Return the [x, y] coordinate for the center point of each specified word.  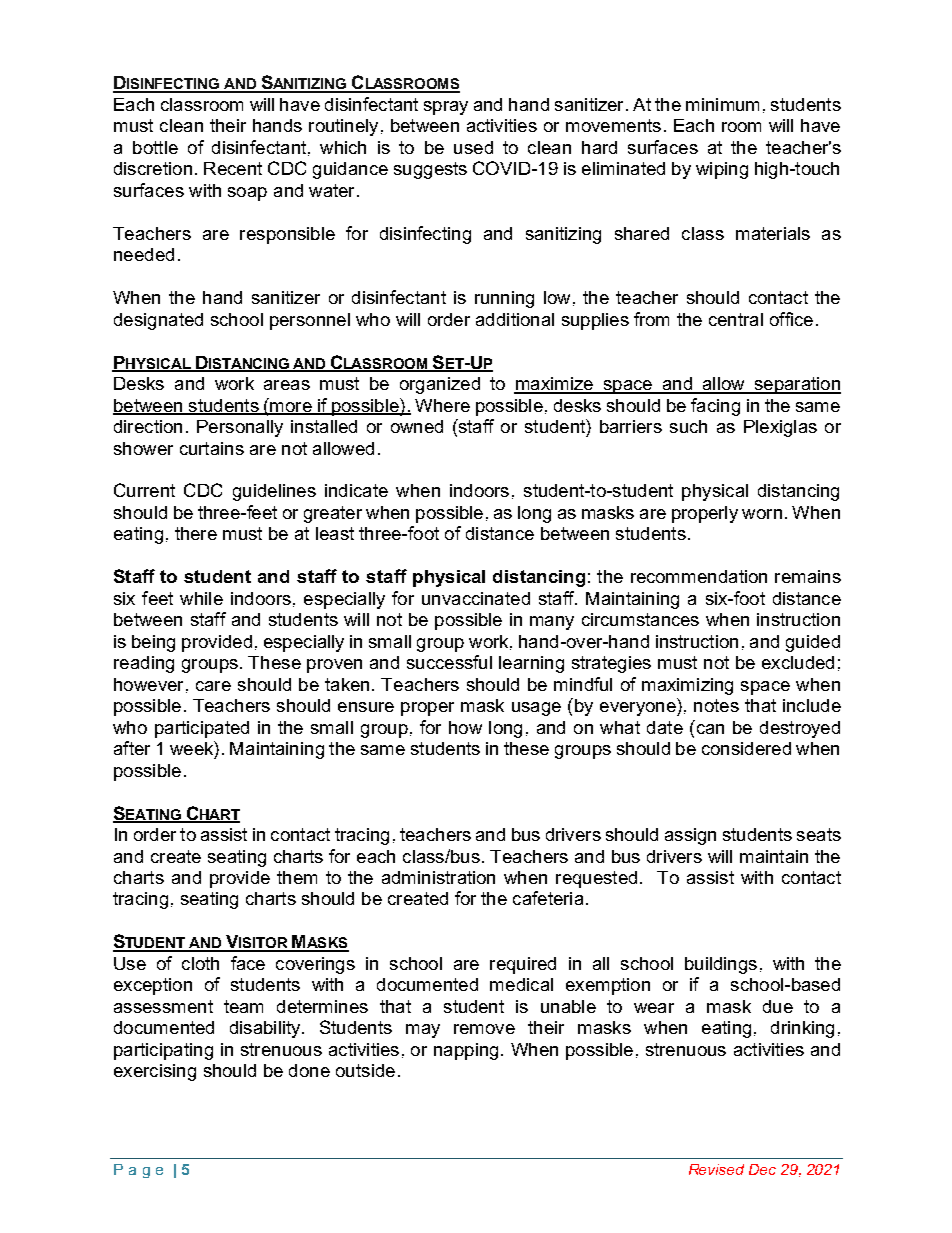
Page [138, 1171]
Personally [240, 428]
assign [690, 836]
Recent [233, 168]
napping [466, 1051]
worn [762, 514]
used [473, 147]
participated [202, 729]
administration [438, 877]
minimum [722, 104]
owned [417, 426]
